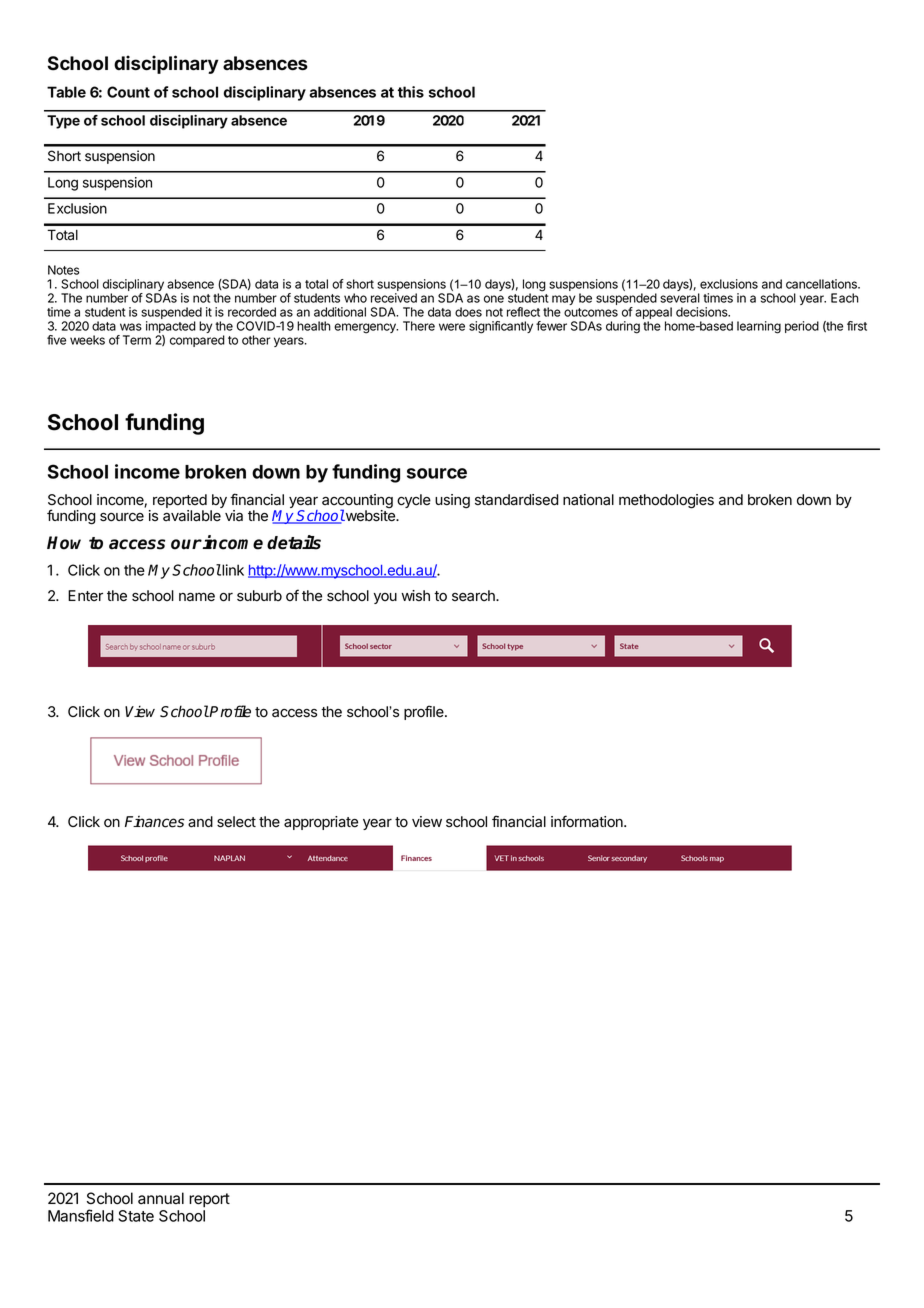 The height and width of the screenshot is (1308, 924). Describe the element at coordinates (192, 516) in the screenshot. I see `available` at that location.
